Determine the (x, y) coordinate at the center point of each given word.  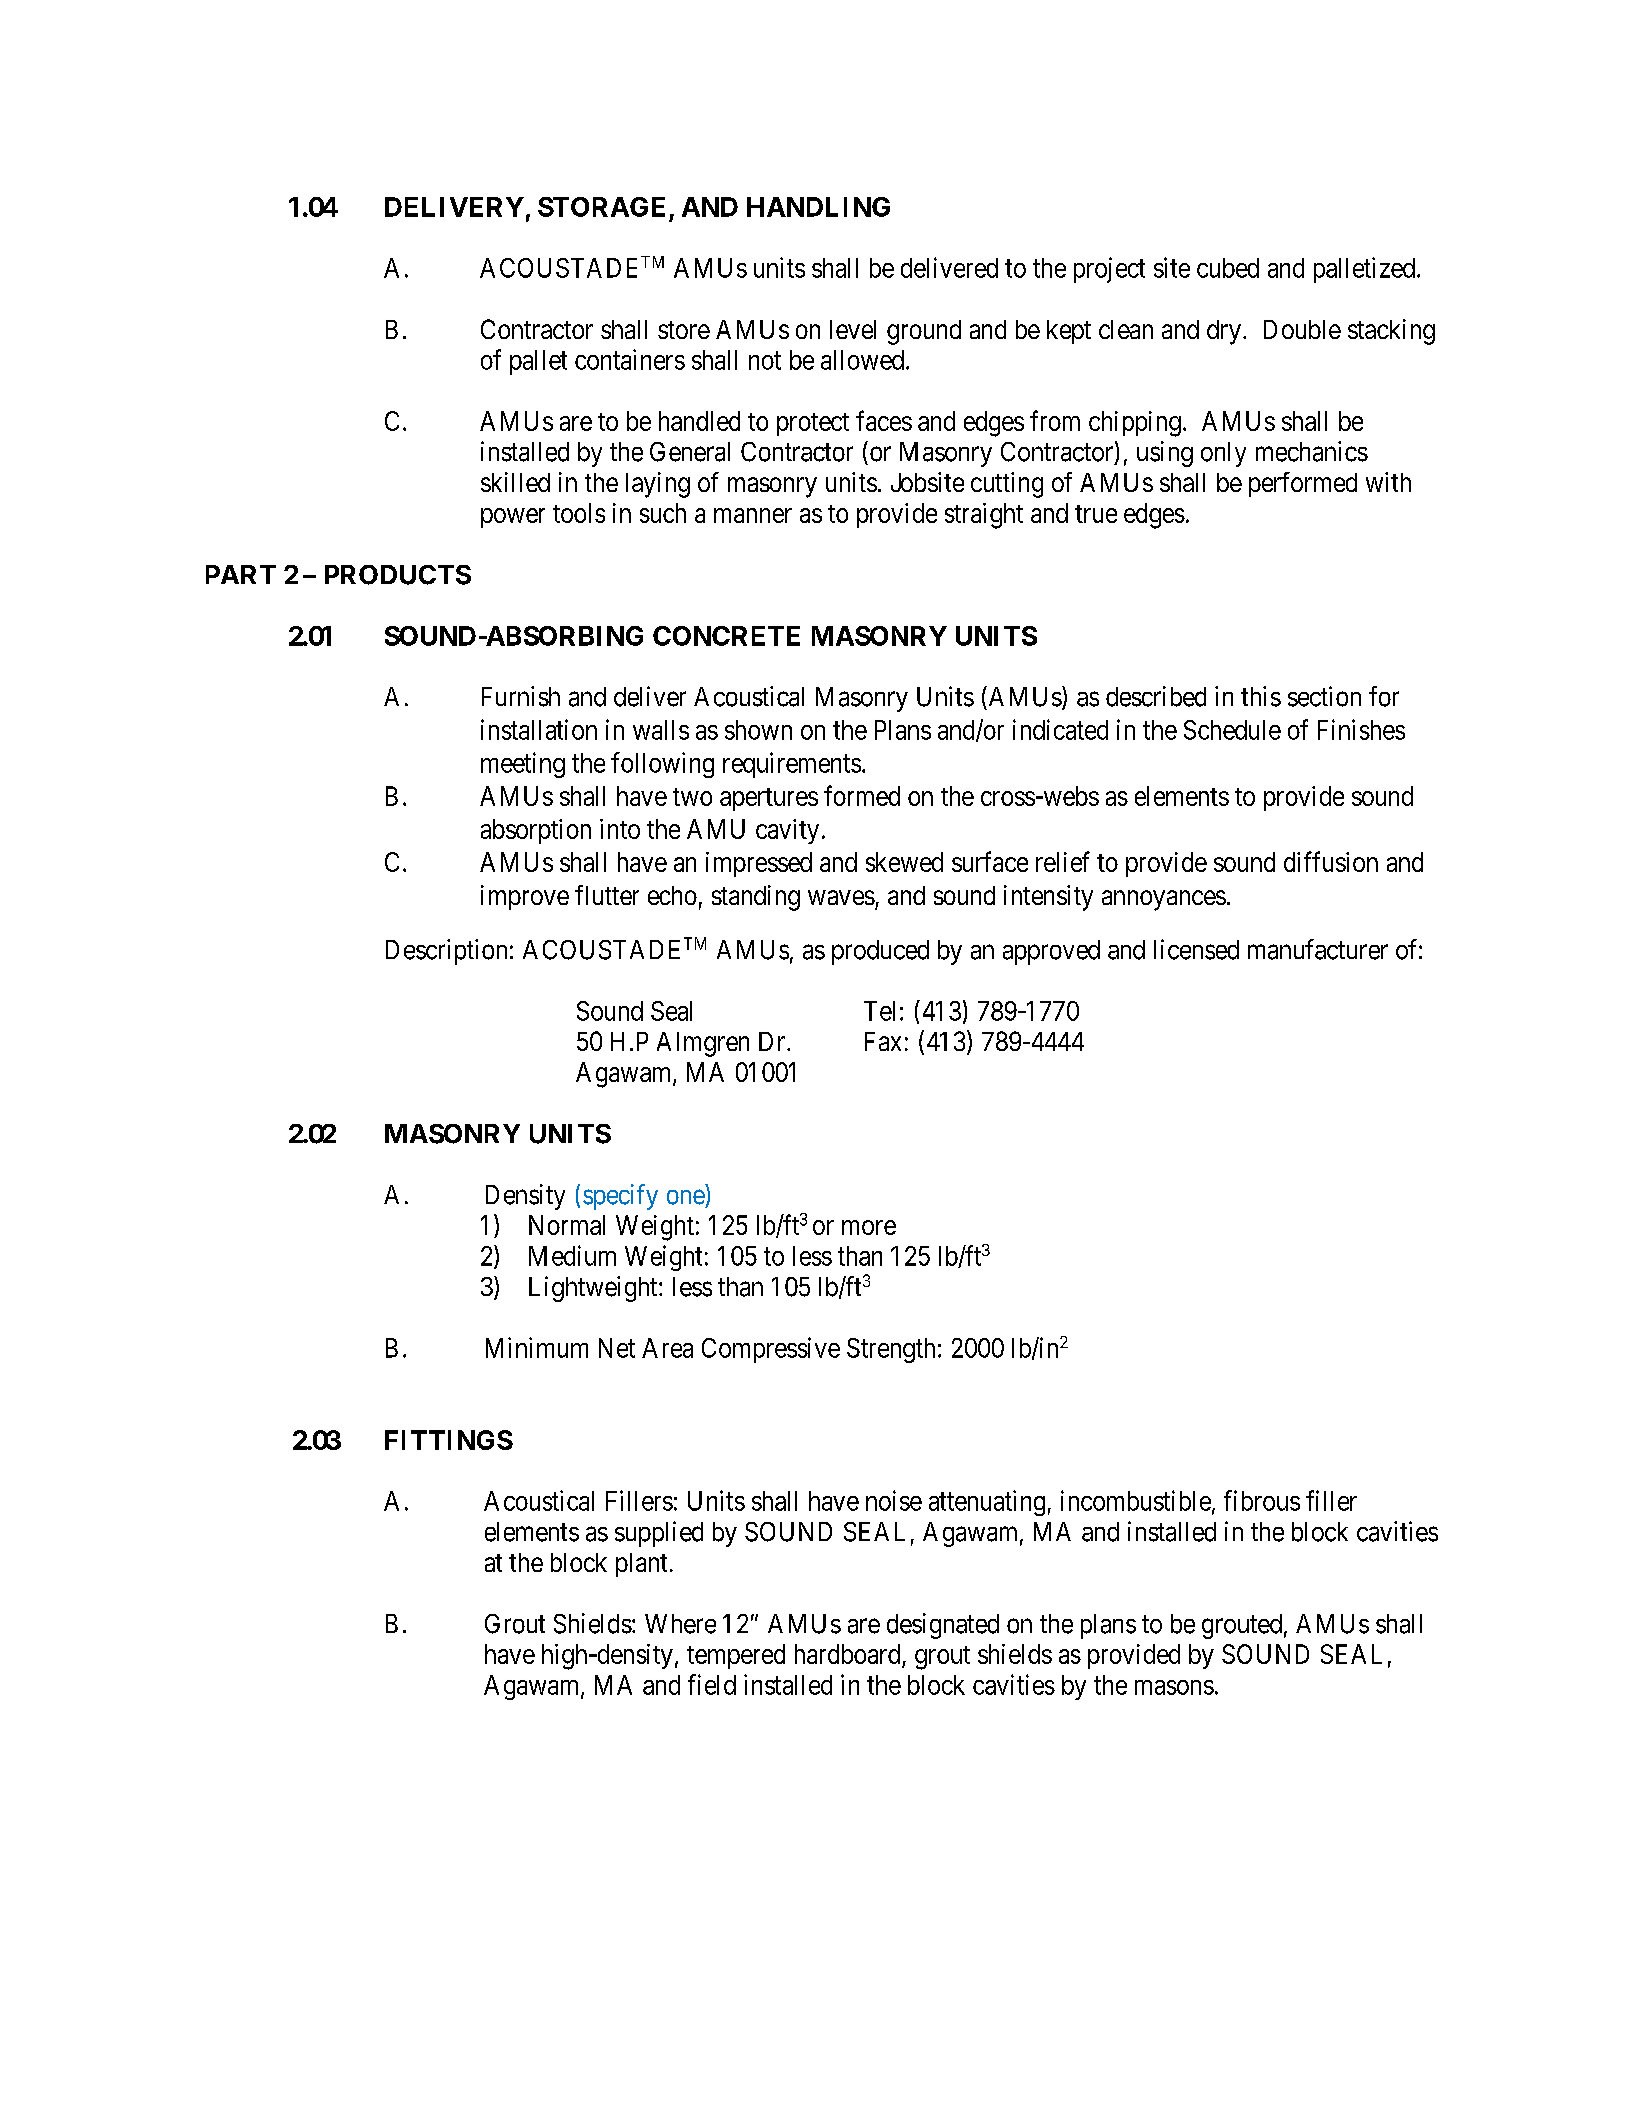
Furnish (521, 696)
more (869, 1227)
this (1261, 696)
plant (641, 1565)
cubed (1228, 268)
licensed (1196, 949)
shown (758, 730)
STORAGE (601, 207)
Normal (567, 1225)
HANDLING (818, 207)
